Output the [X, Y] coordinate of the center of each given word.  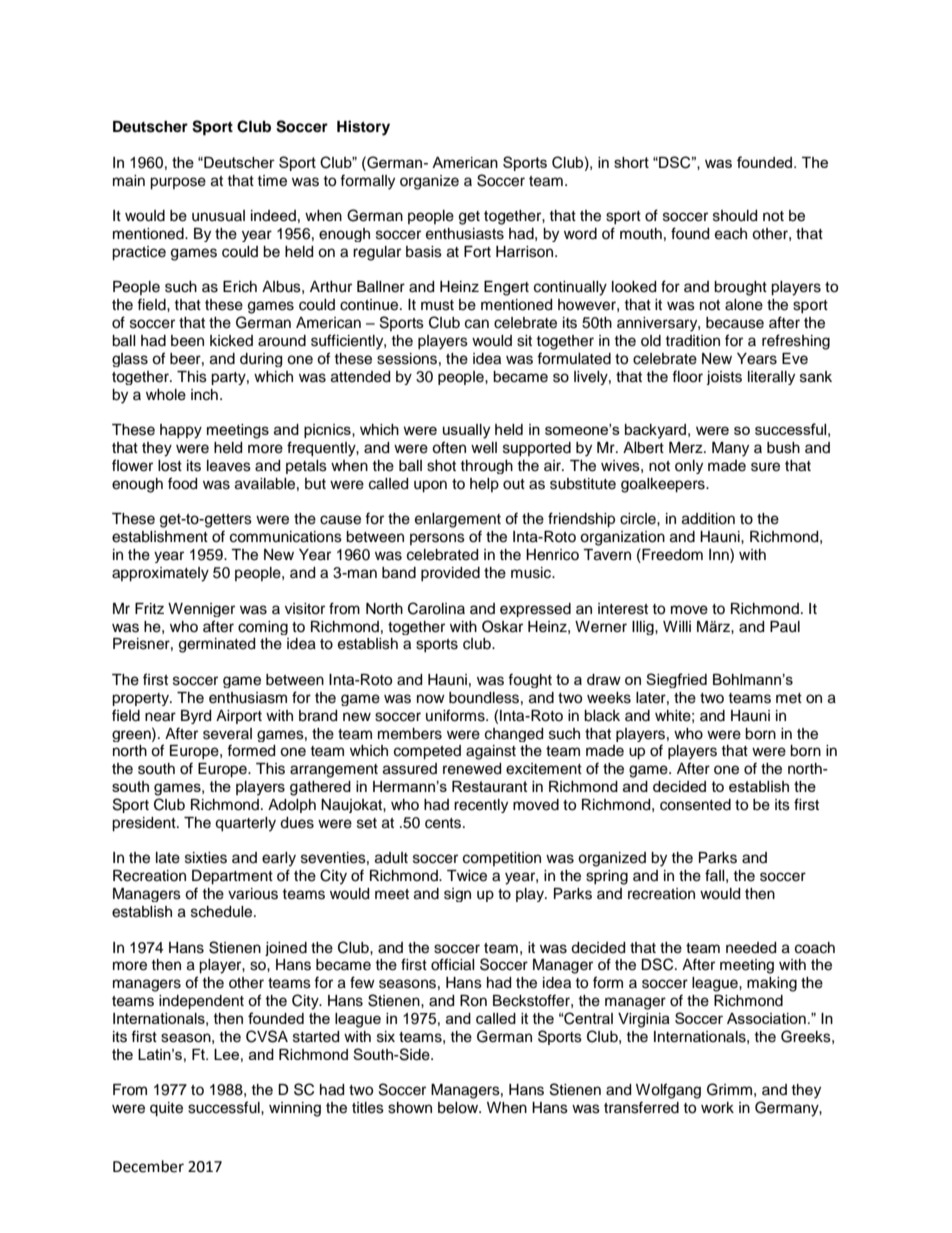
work [717, 1108]
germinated [217, 645]
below [459, 1108]
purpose [178, 183]
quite [166, 1109]
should [735, 216]
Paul [785, 627]
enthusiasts [465, 234]
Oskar [502, 626]
